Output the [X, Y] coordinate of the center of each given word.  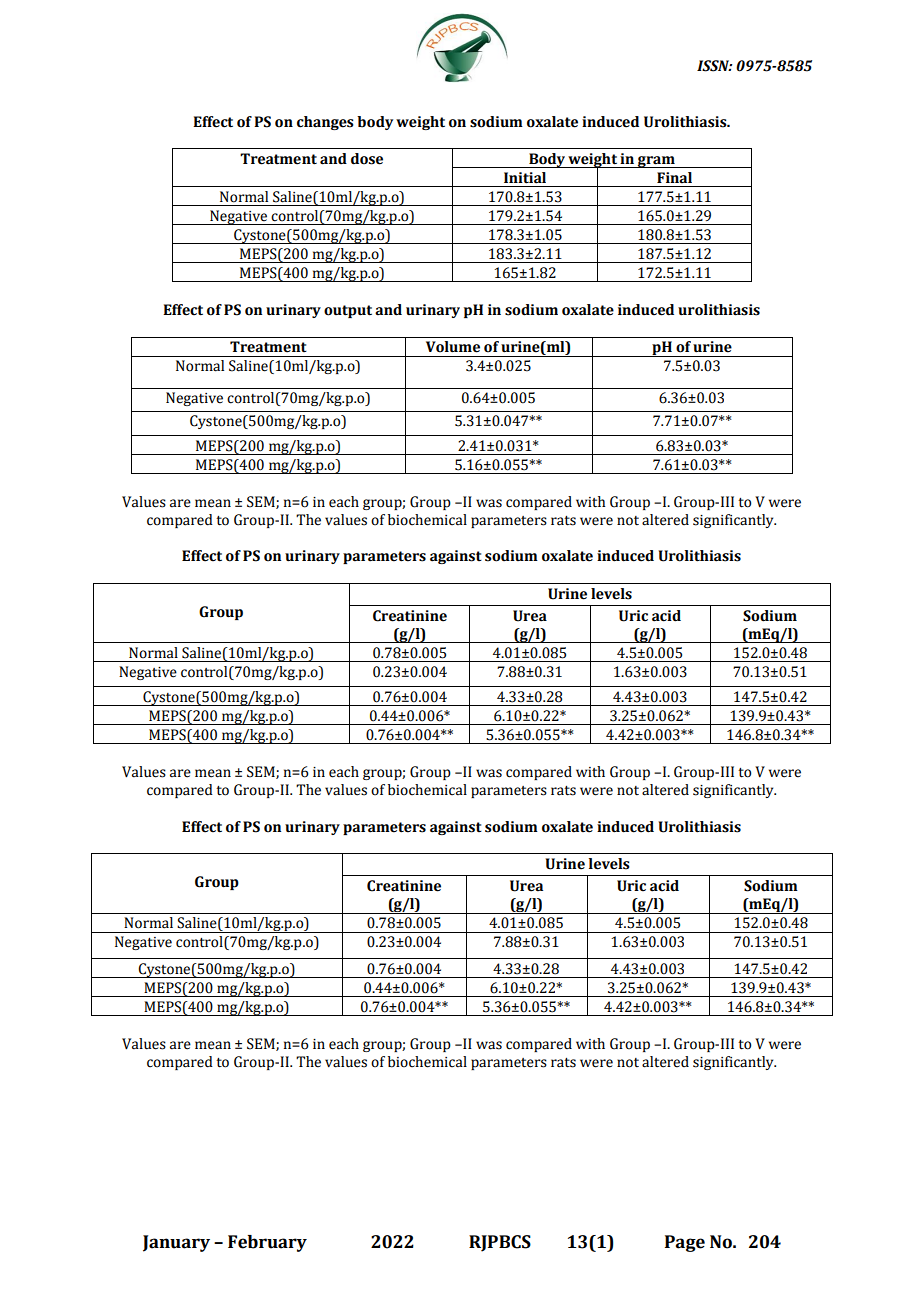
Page [685, 1243]
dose [367, 159]
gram [656, 162]
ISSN [714, 66]
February [267, 1243]
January [176, 1243]
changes [325, 123]
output [348, 311]
